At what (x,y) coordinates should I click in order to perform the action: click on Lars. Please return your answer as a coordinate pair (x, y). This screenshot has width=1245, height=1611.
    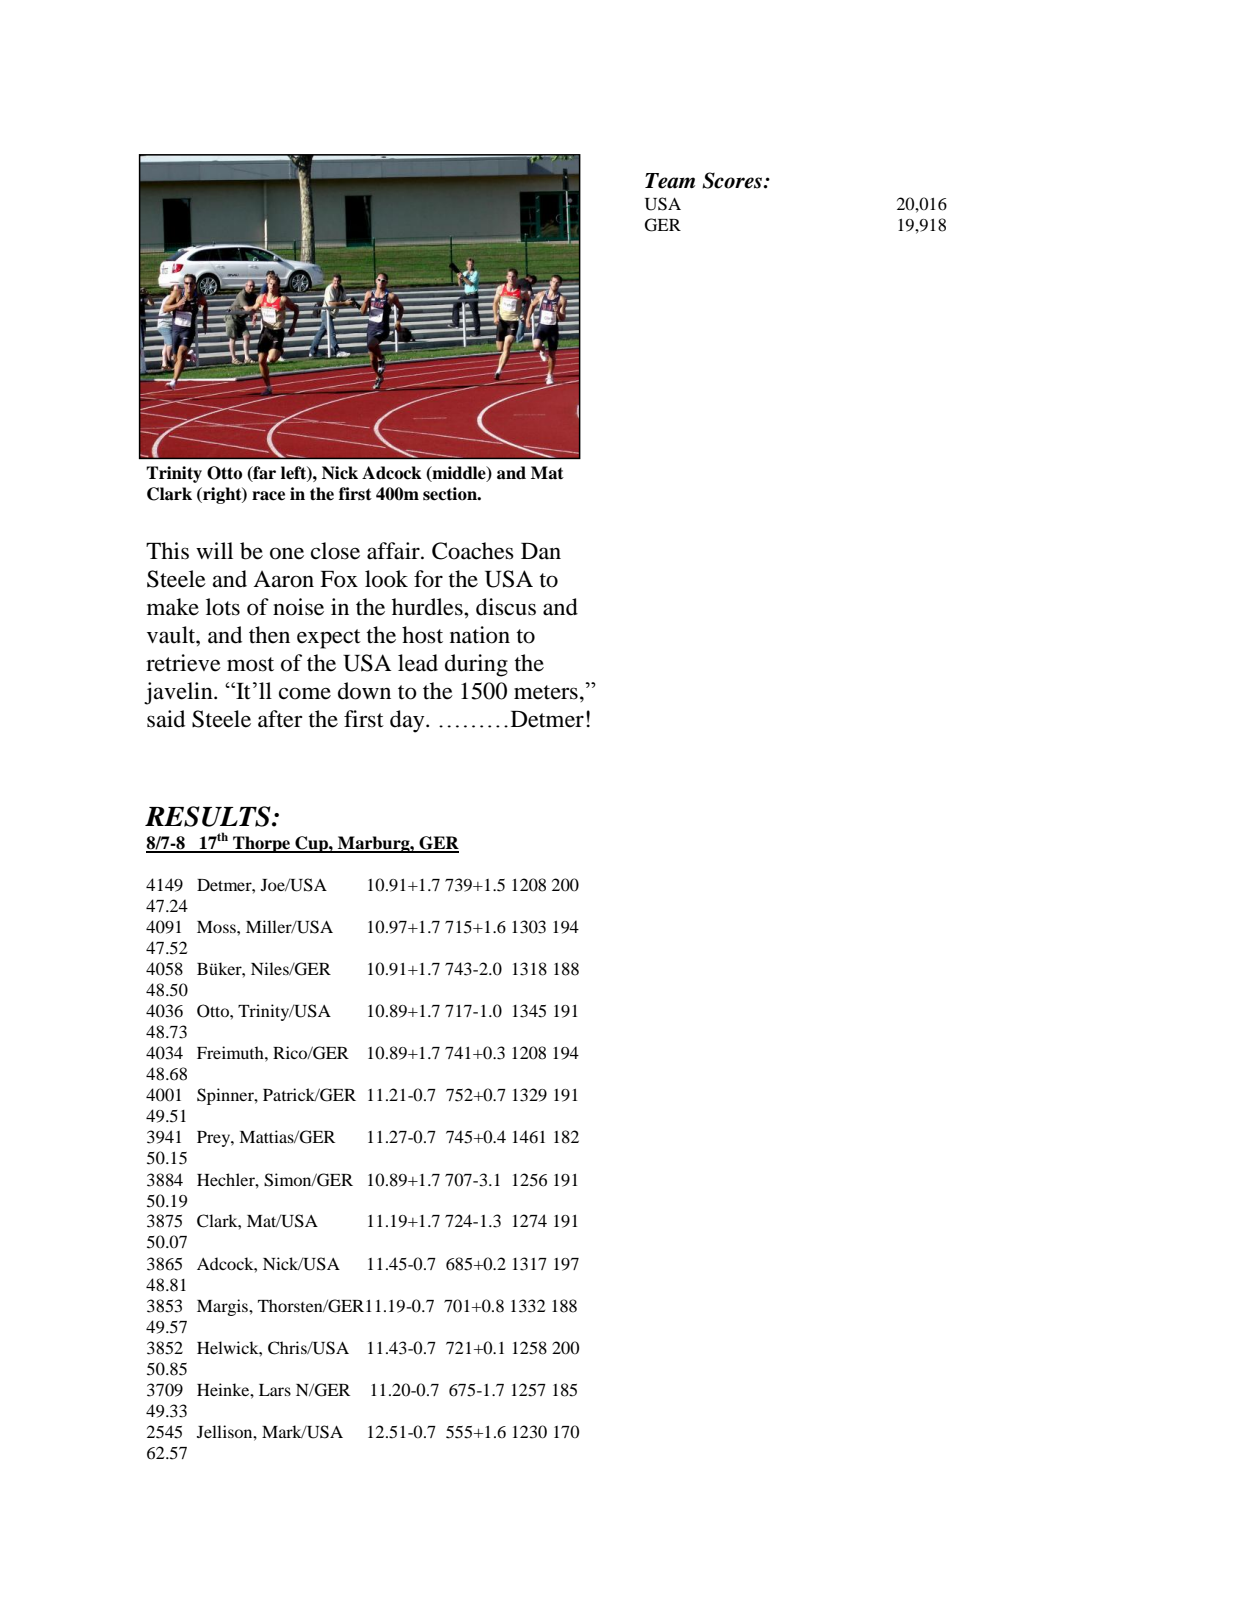
    Looking at the image, I should click on (275, 1390).
